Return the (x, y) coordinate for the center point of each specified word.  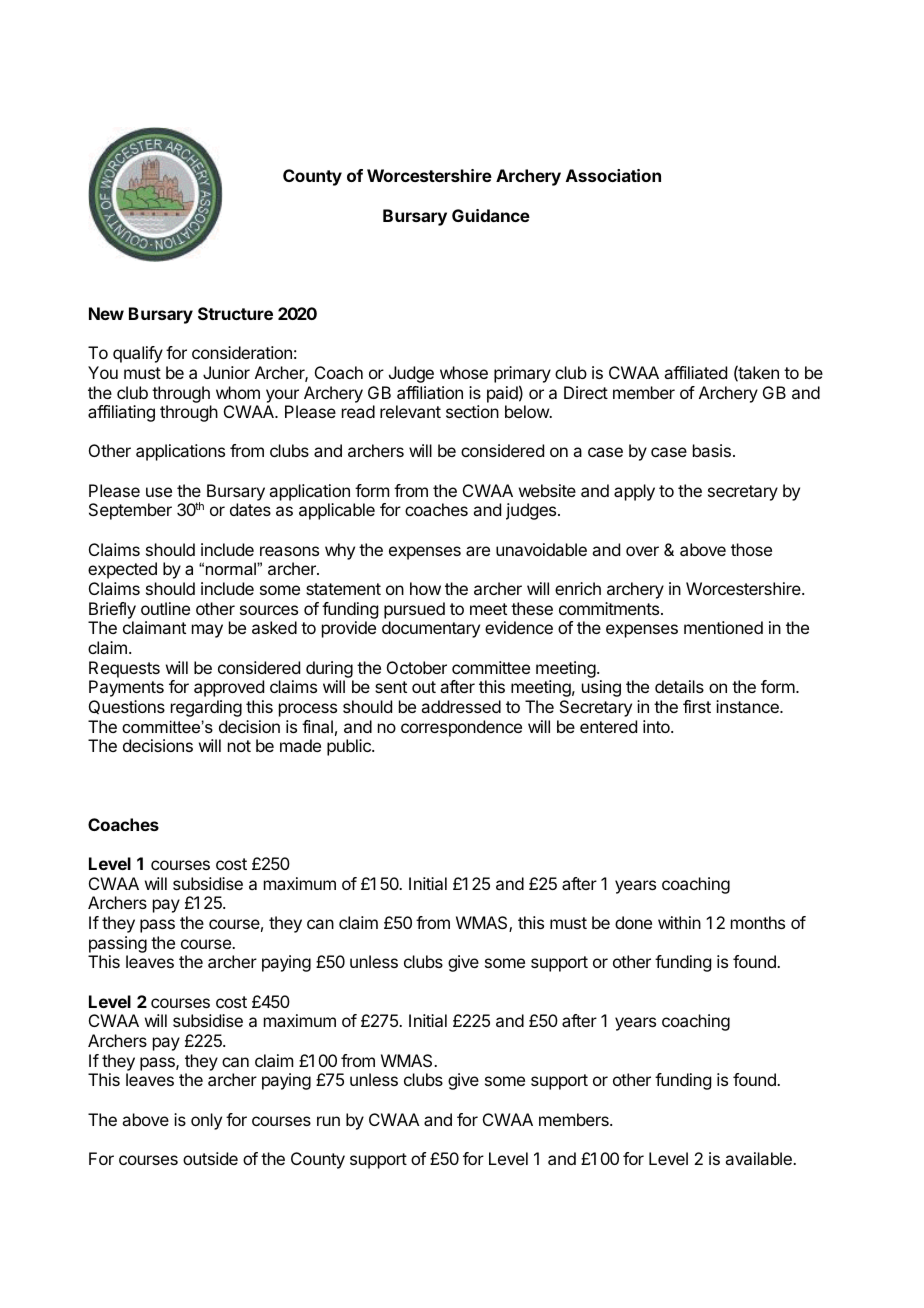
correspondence (461, 728)
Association (613, 175)
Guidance (491, 215)
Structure (235, 313)
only (206, 1121)
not (239, 746)
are (478, 551)
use (159, 492)
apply (634, 492)
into (657, 726)
